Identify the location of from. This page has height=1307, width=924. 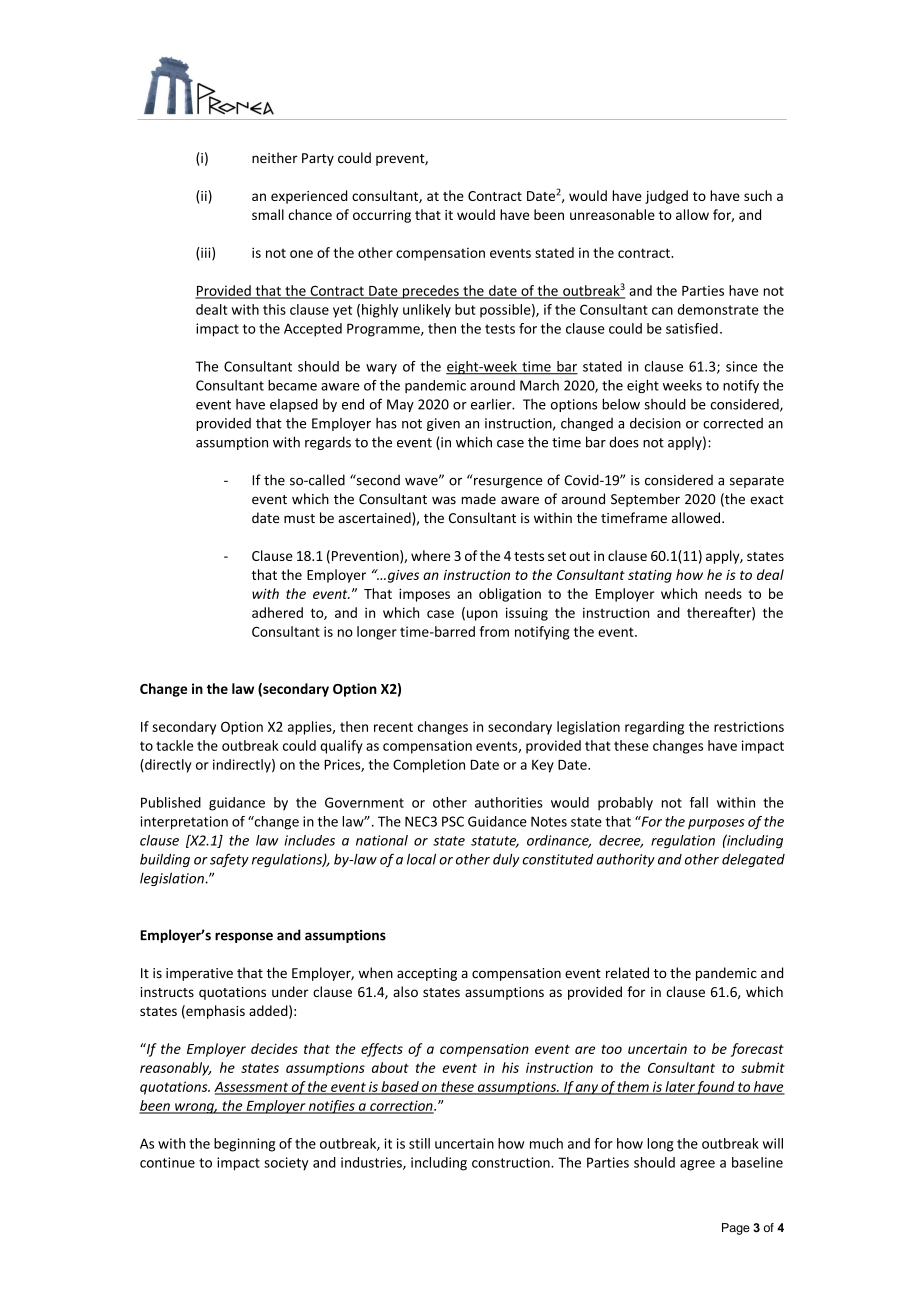
(494, 631).
